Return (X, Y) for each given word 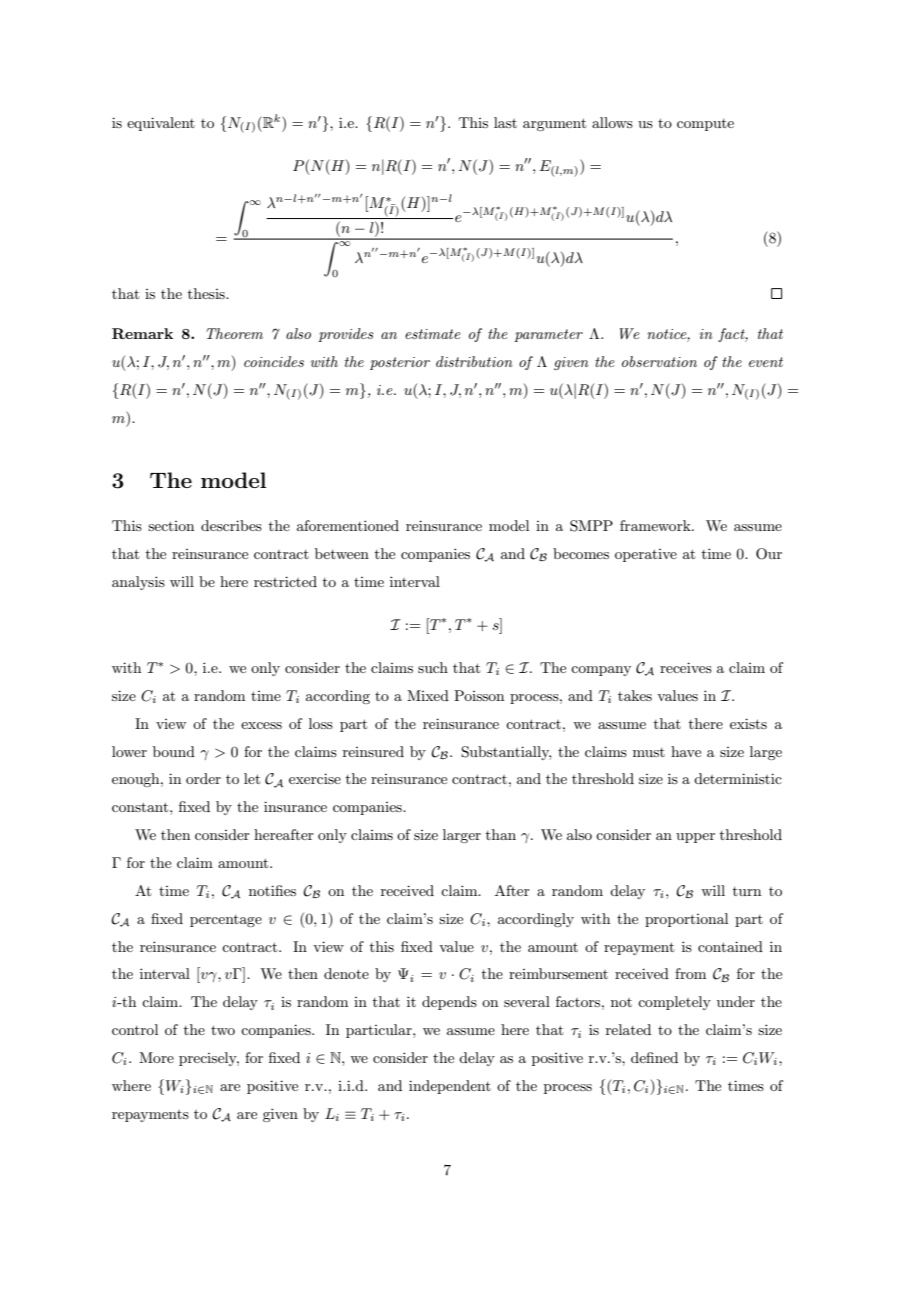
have (686, 751)
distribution (474, 361)
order (203, 778)
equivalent (161, 124)
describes (231, 525)
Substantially (506, 753)
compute (705, 125)
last (505, 122)
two (223, 1030)
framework (656, 525)
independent (450, 1087)
